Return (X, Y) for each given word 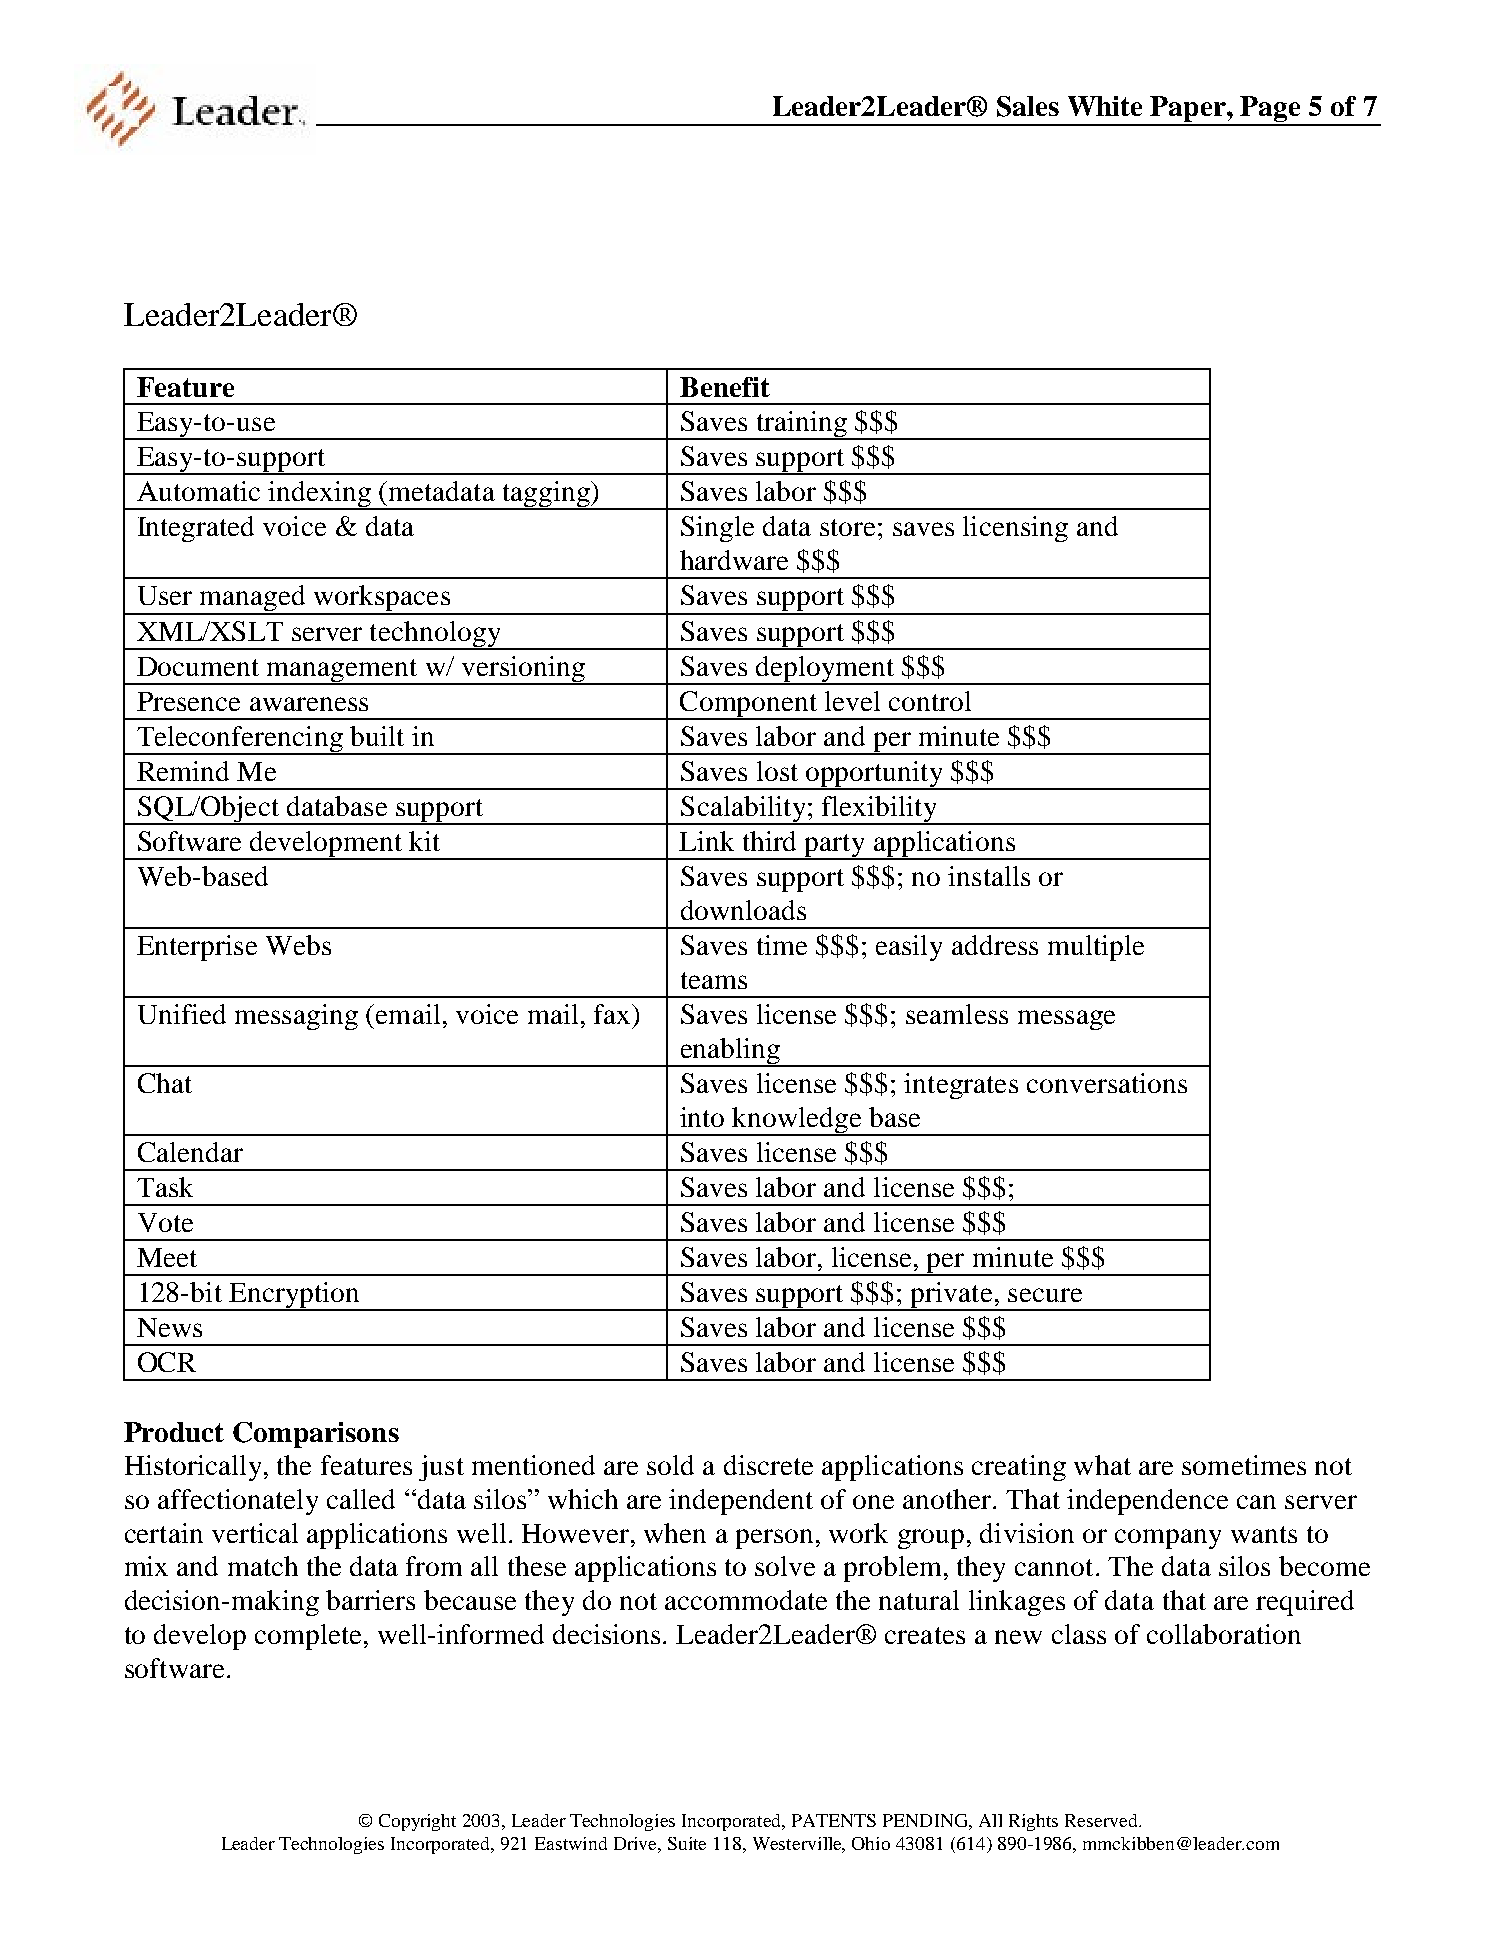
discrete (768, 1465)
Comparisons (316, 1435)
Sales (1028, 106)
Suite (687, 1843)
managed (253, 599)
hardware (734, 560)
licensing (1015, 529)
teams (714, 980)
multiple (1096, 948)
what (1102, 1465)
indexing (319, 495)
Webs (298, 945)
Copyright (417, 1822)
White (1105, 106)
